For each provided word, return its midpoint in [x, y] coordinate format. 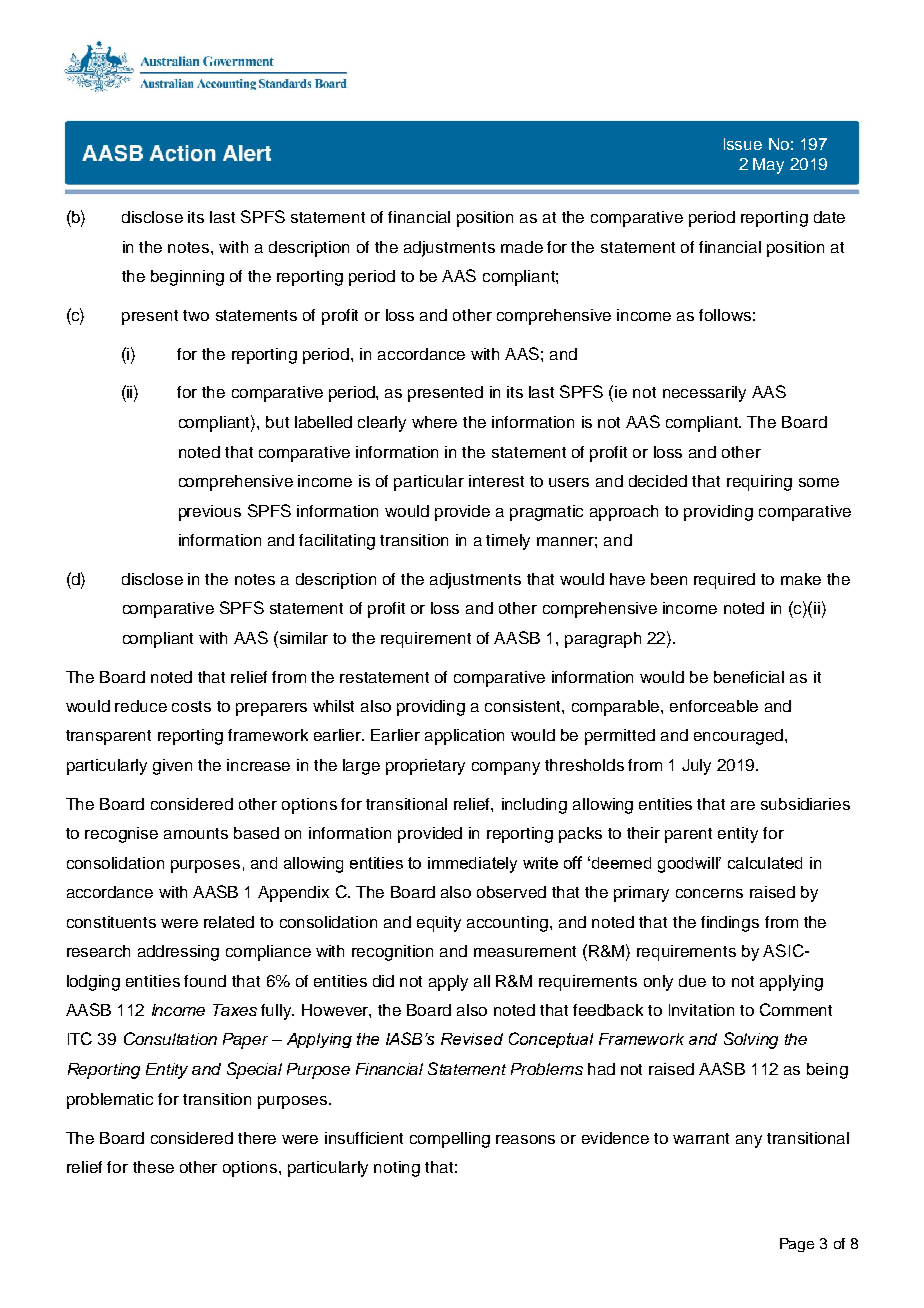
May [768, 166]
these [153, 1167]
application [464, 737]
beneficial [749, 677]
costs [191, 706]
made [522, 247]
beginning [187, 278]
